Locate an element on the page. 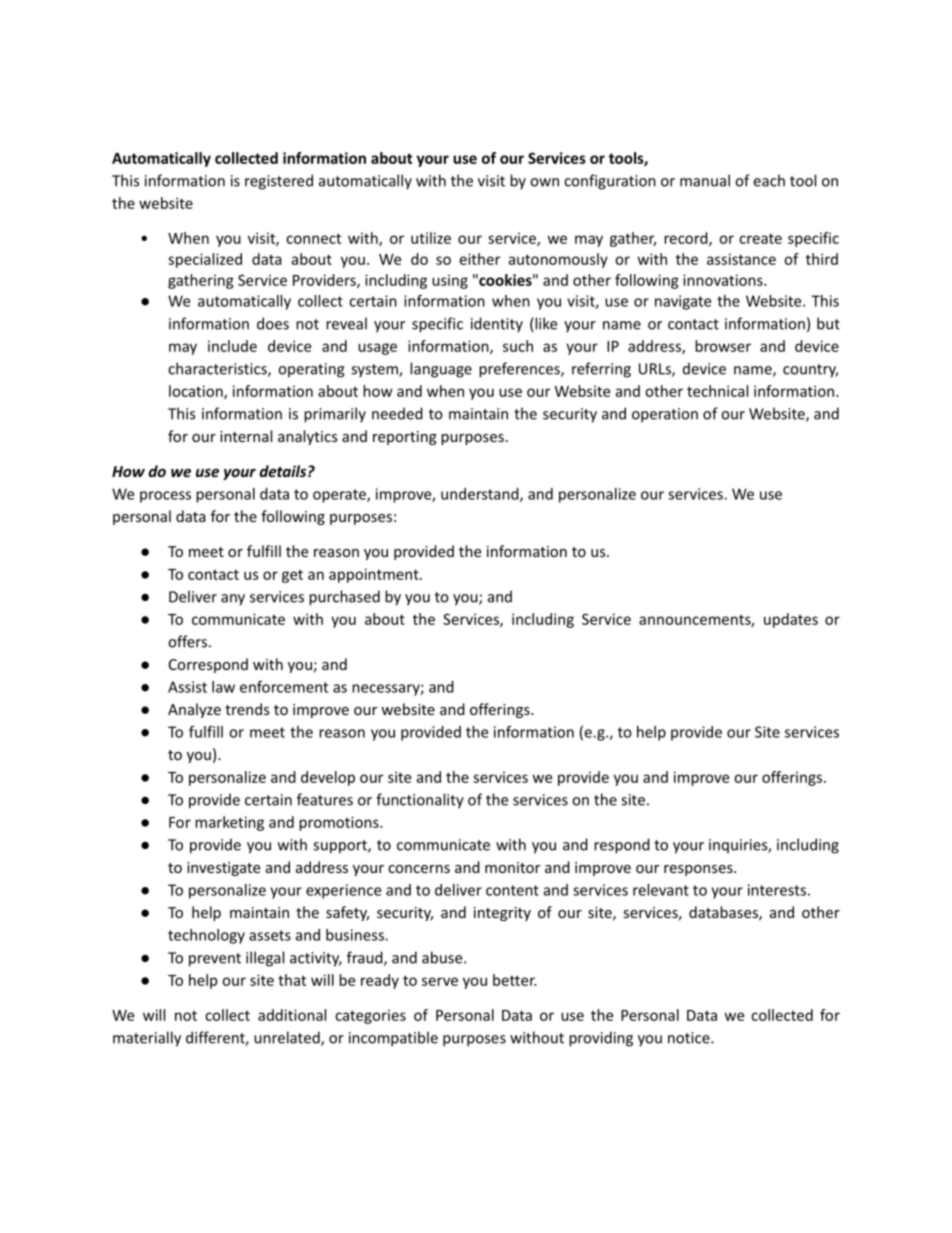  updates is located at coordinates (791, 620).
